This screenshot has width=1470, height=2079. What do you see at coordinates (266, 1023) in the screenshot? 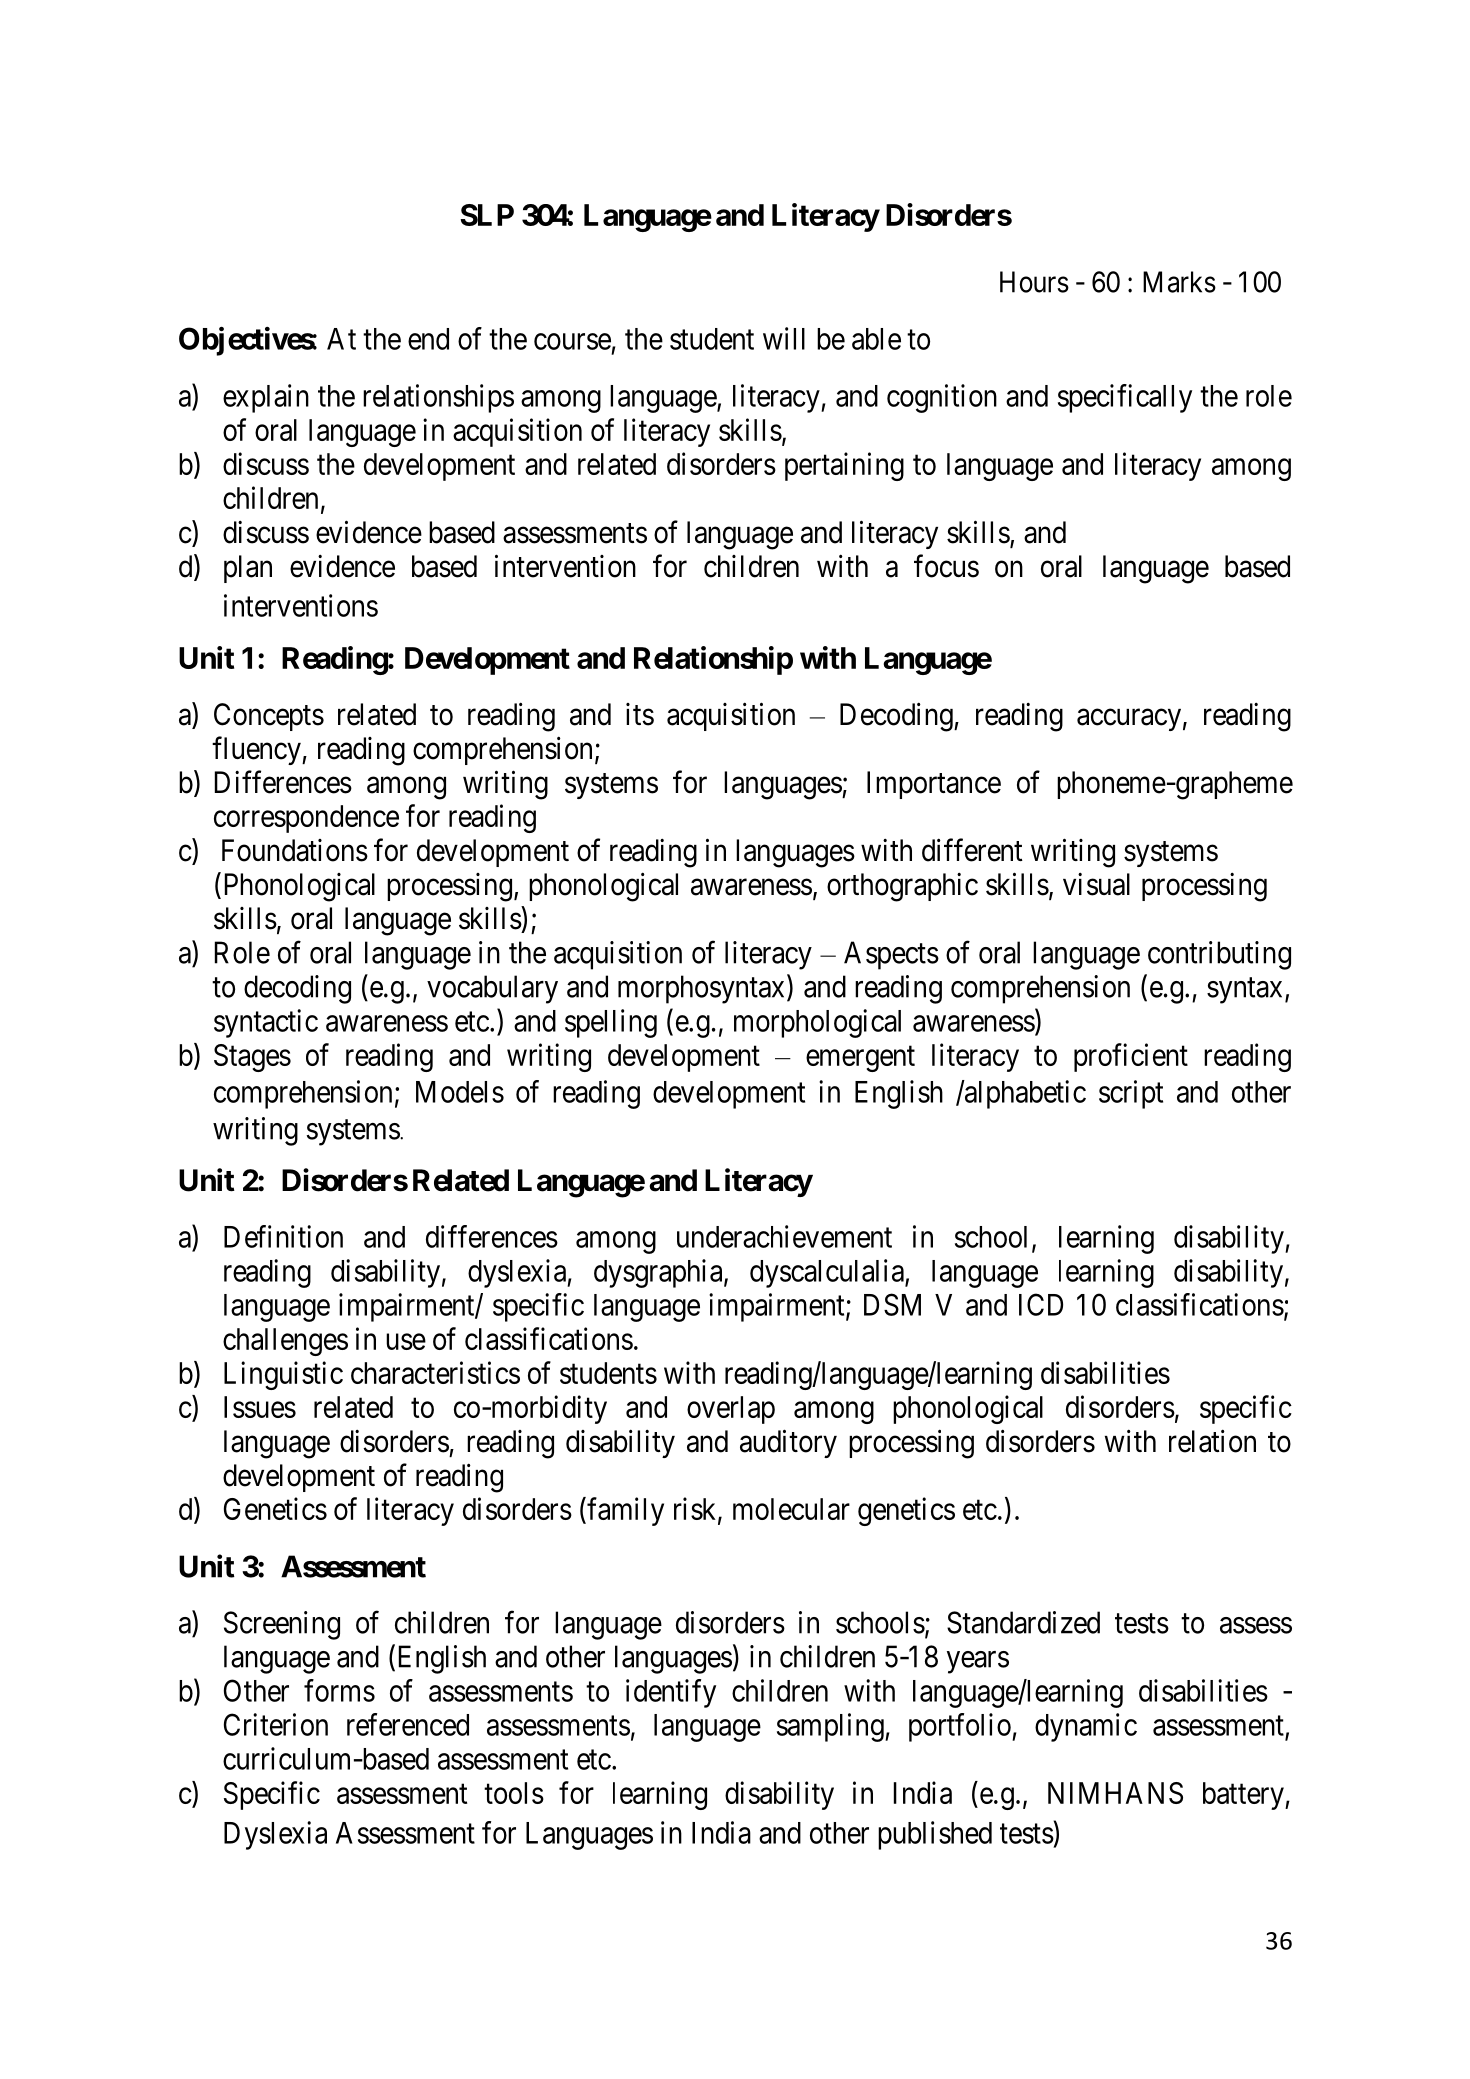
I see `syntactic` at bounding box center [266, 1023].
